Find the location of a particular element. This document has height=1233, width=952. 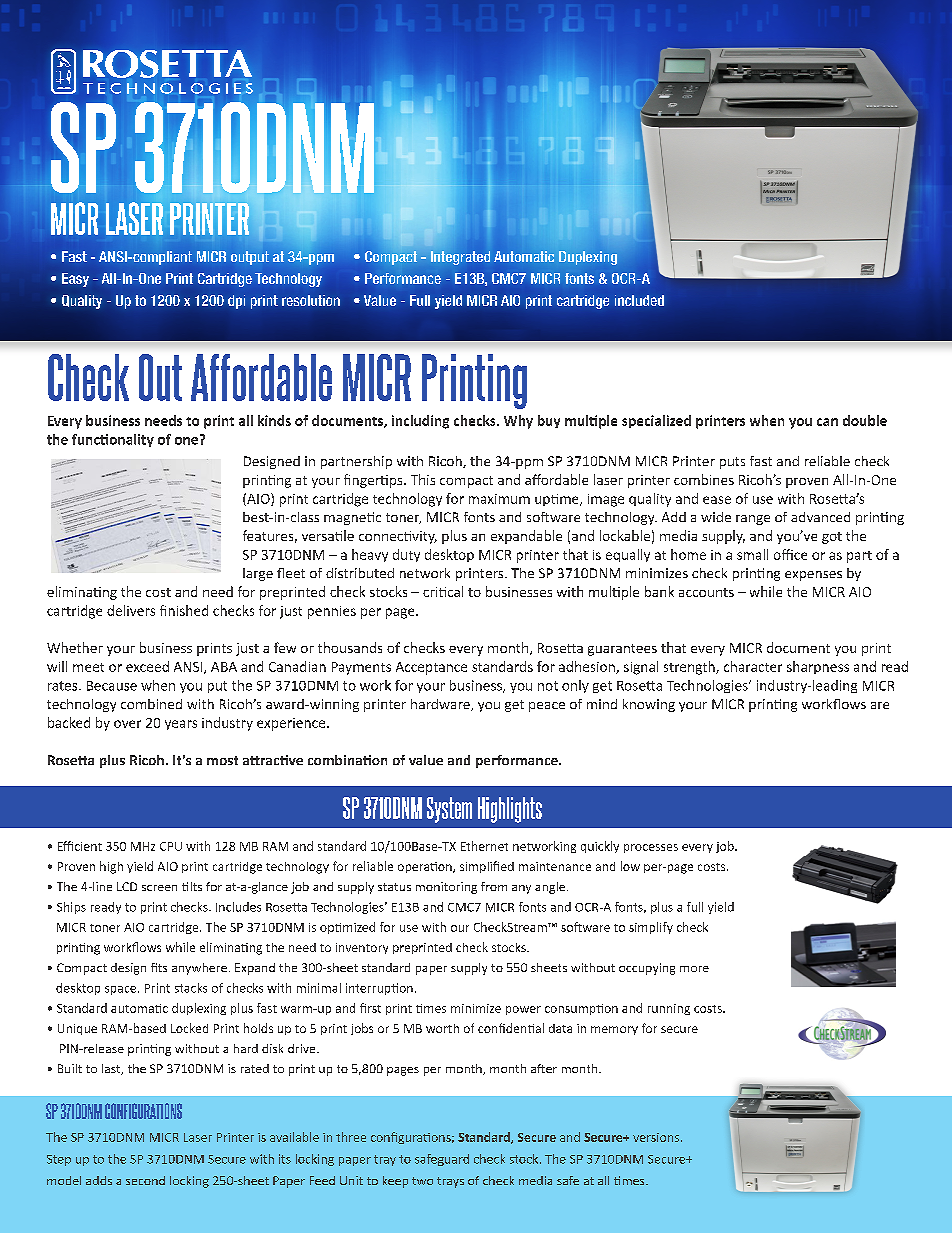

Easy is located at coordinates (75, 280).
